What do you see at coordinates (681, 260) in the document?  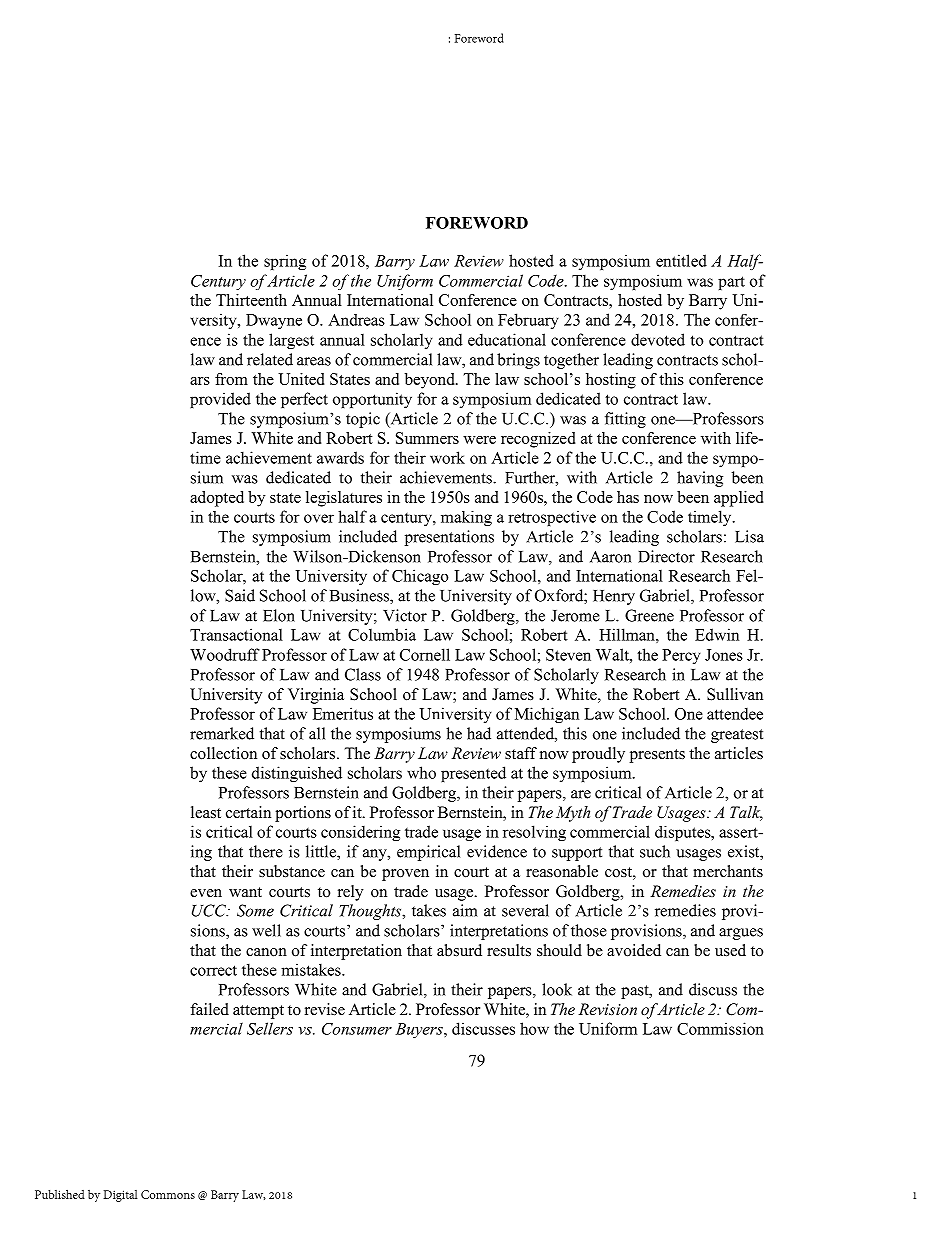 I see `entitled` at bounding box center [681, 260].
